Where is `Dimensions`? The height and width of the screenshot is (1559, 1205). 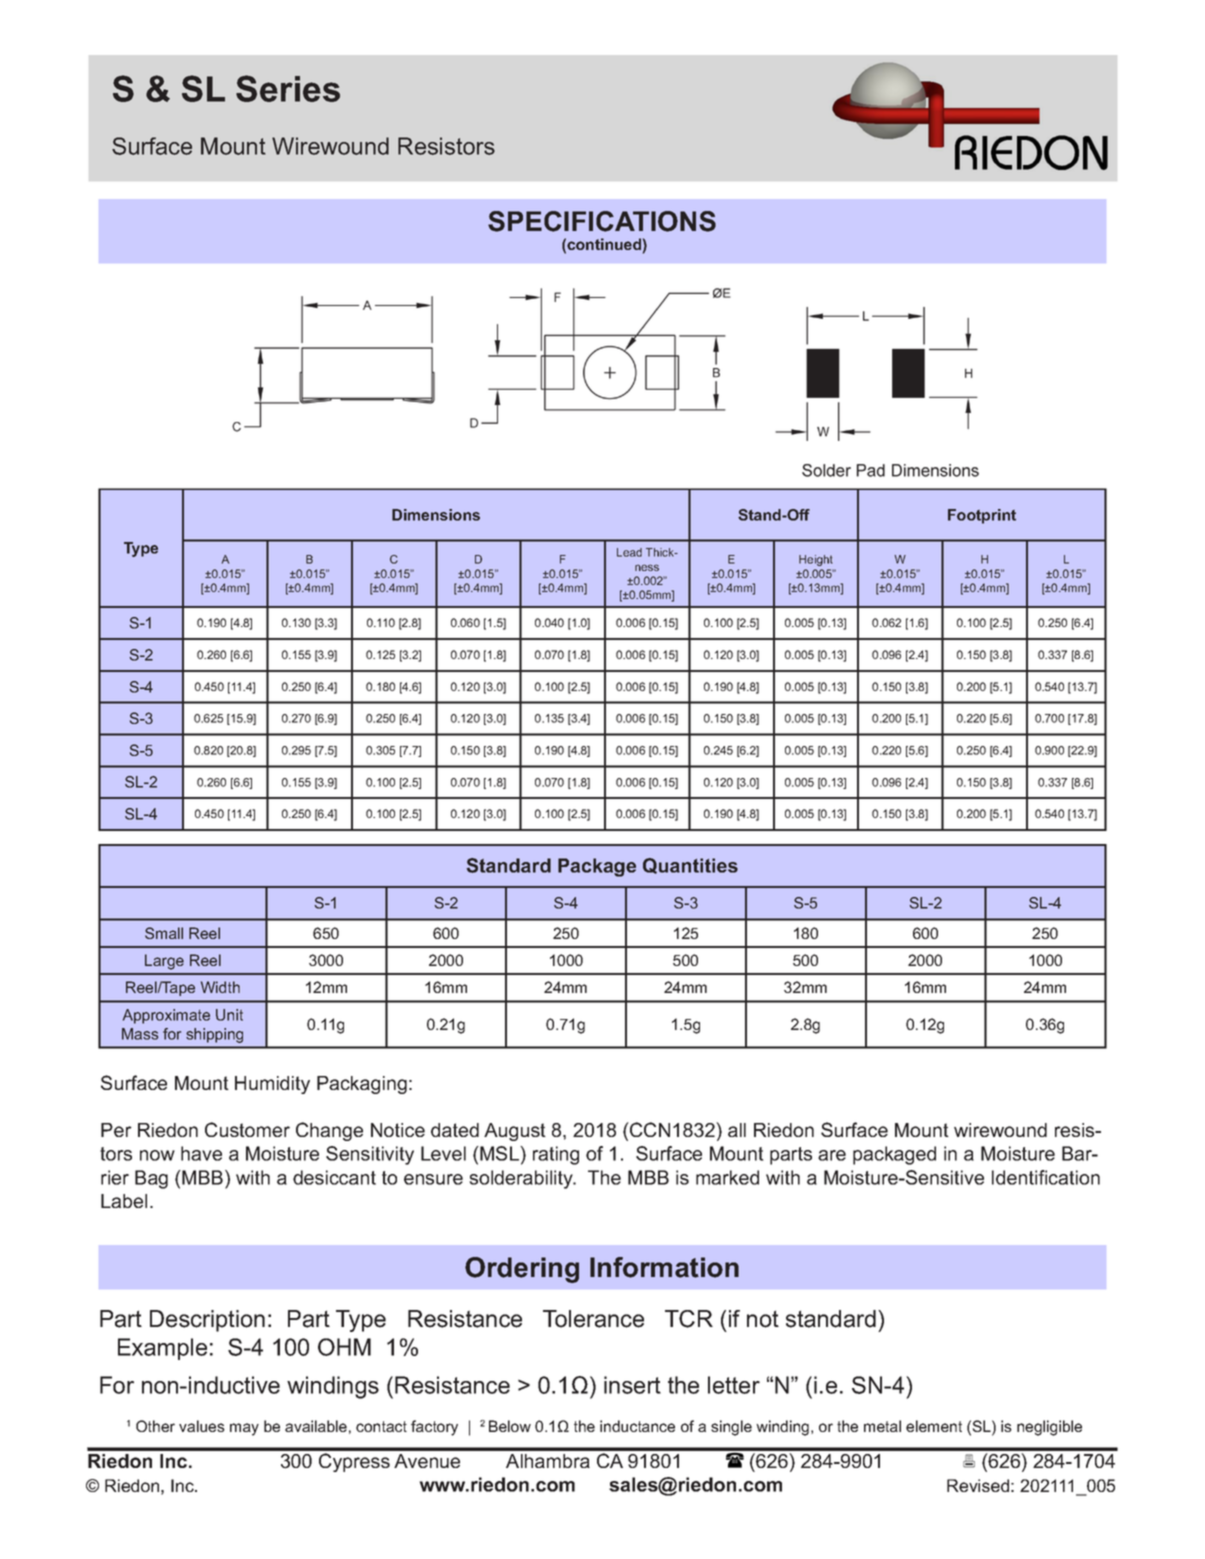 Dimensions is located at coordinates (436, 515).
